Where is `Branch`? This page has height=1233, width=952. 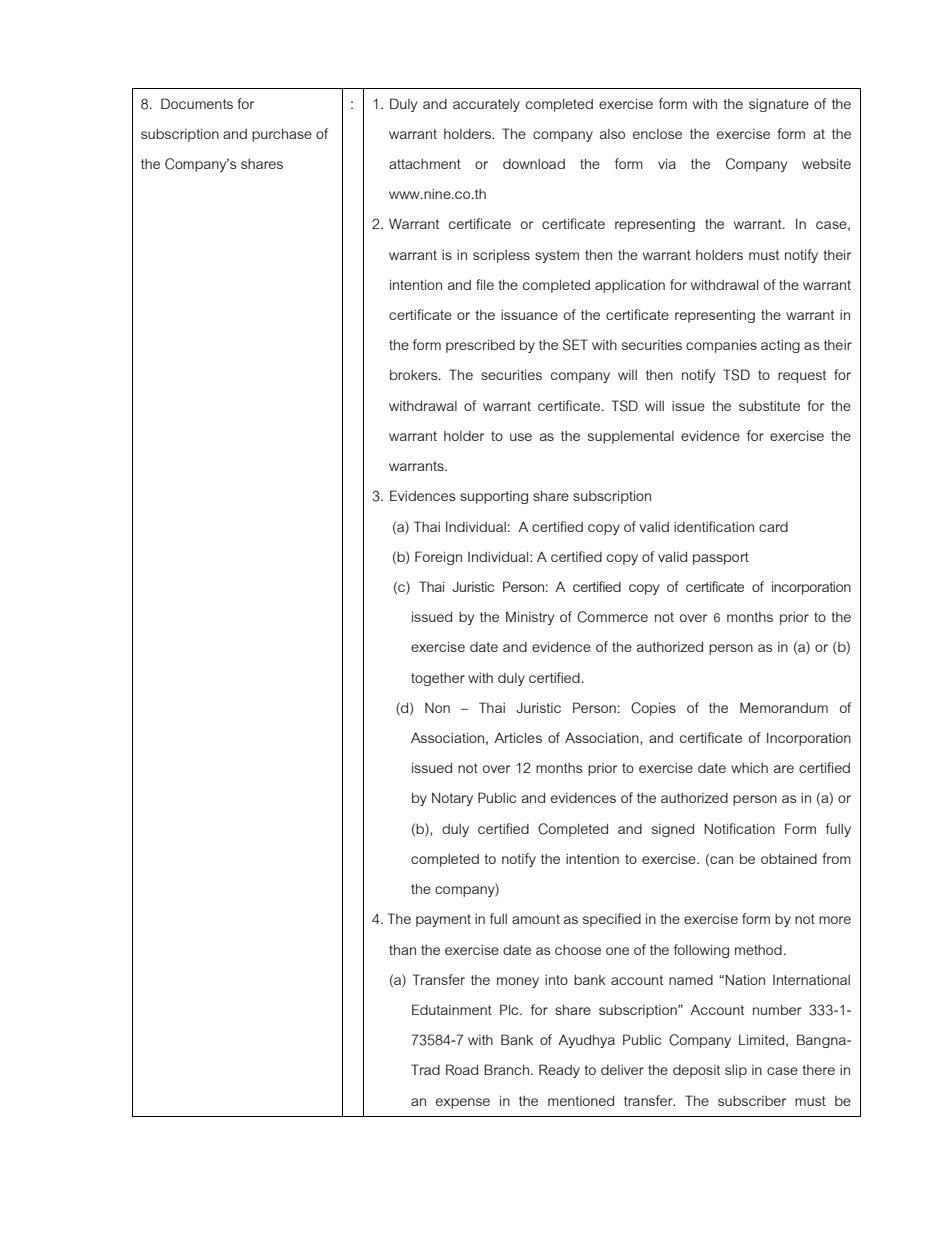 Branch is located at coordinates (508, 1069).
